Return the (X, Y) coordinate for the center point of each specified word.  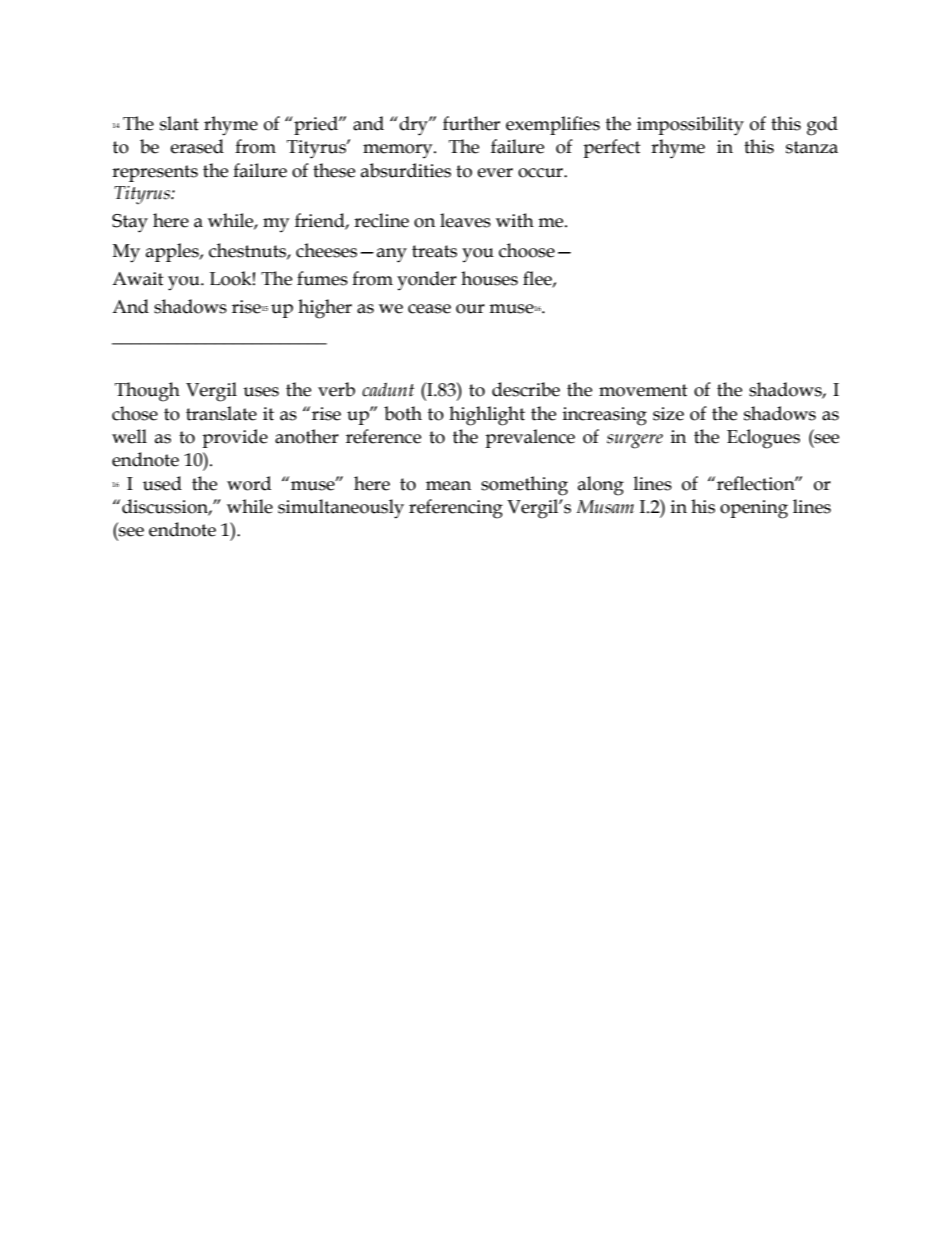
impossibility (690, 126)
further (471, 123)
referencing (456, 509)
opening (754, 509)
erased (197, 146)
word (249, 483)
